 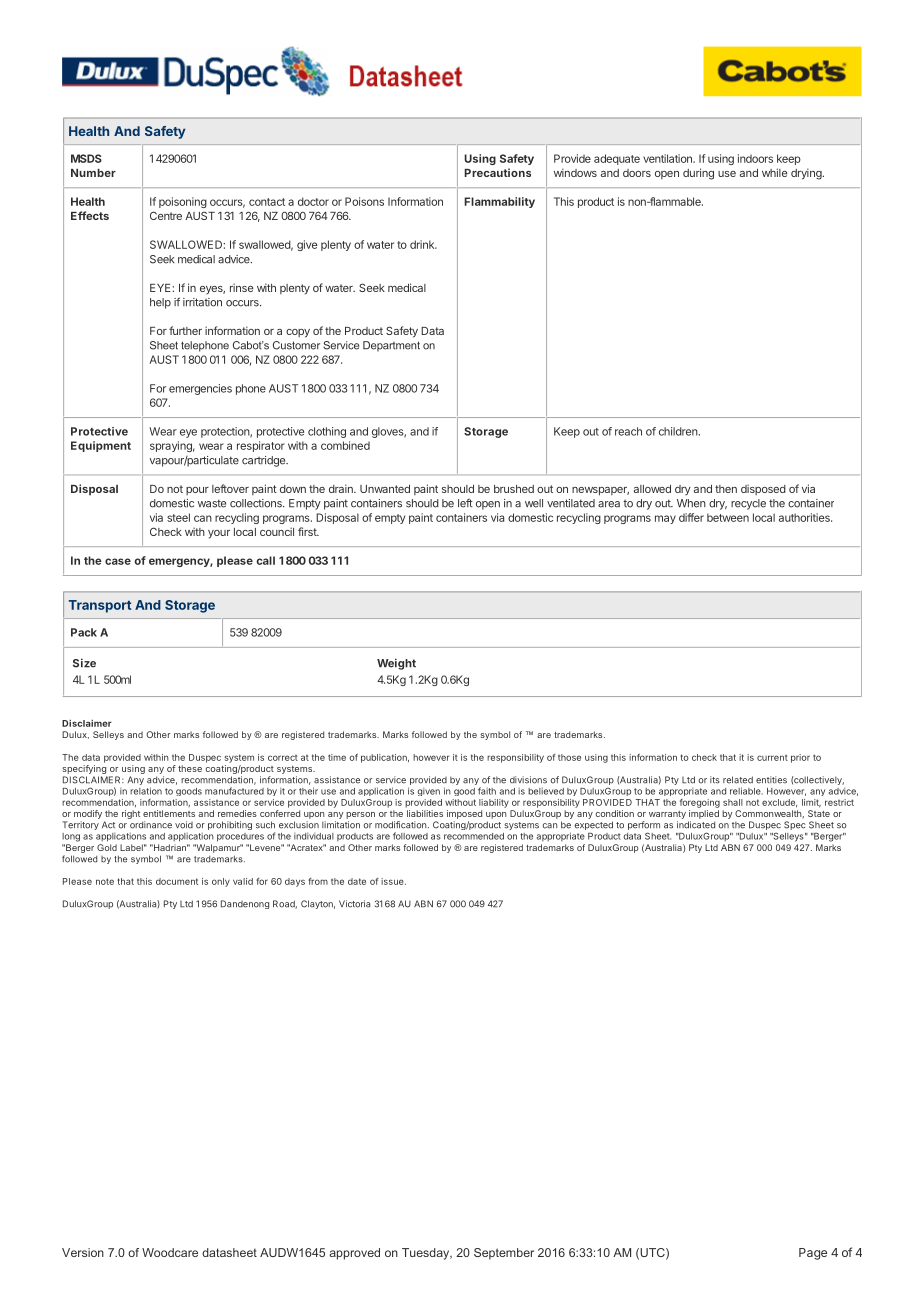 I want to click on poisoning, so click(x=183, y=202).
